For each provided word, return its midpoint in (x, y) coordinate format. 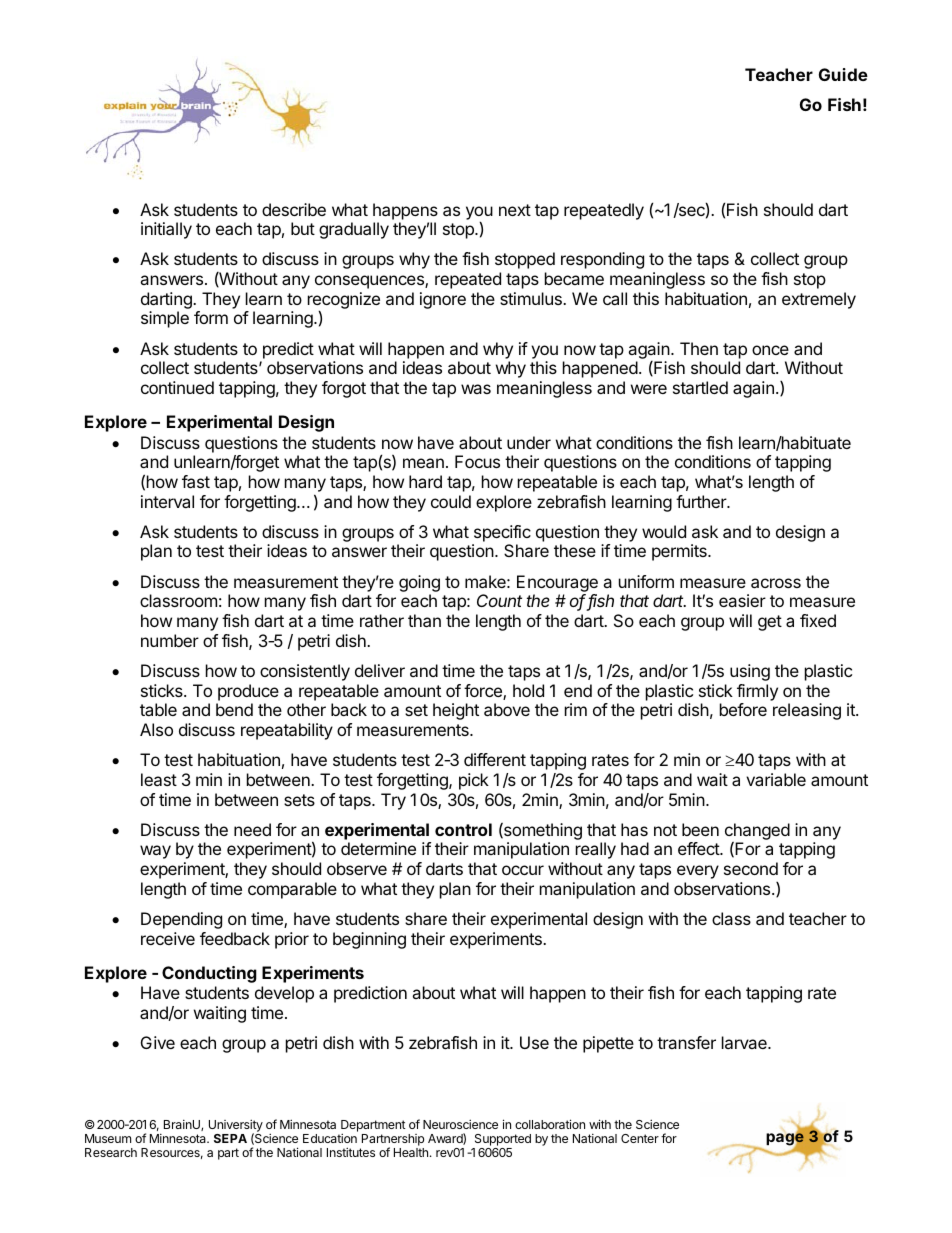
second (751, 868)
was (476, 389)
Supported (503, 1140)
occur (523, 870)
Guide (843, 74)
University (236, 1126)
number (170, 640)
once (770, 350)
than (424, 620)
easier (742, 600)
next (515, 210)
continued (177, 387)
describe (294, 209)
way (155, 852)
